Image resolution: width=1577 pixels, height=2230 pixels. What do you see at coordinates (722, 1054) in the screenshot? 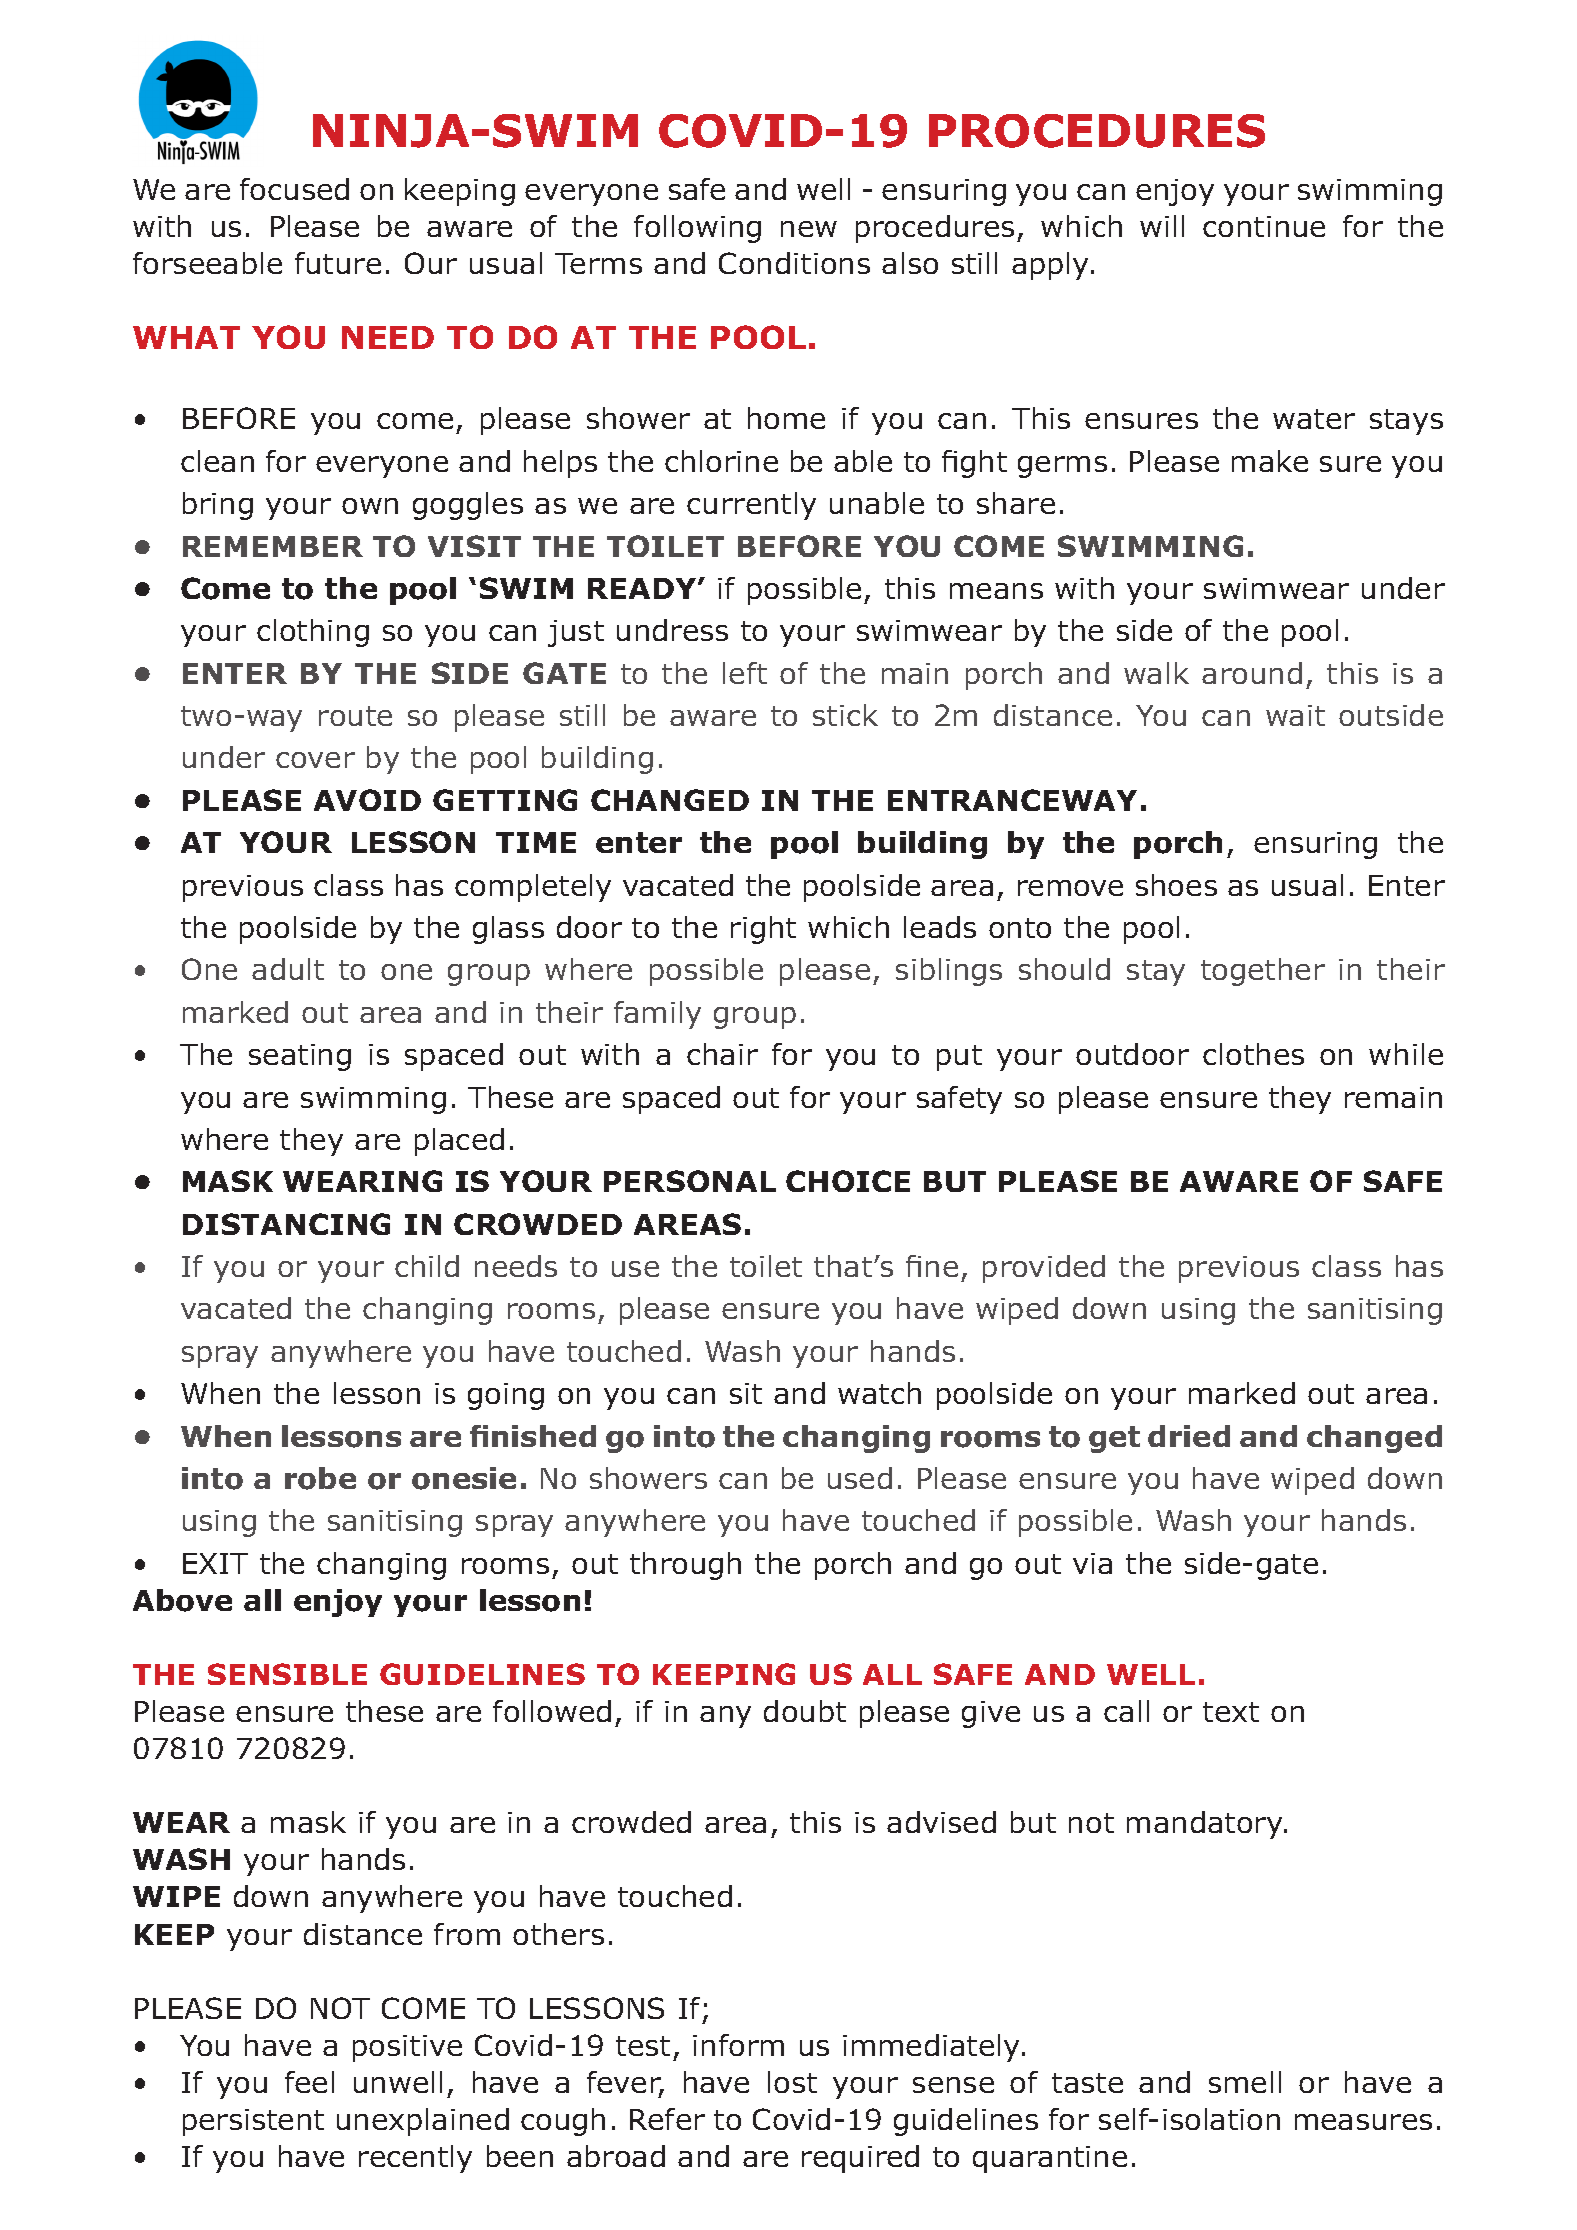
I see `chair` at bounding box center [722, 1054].
